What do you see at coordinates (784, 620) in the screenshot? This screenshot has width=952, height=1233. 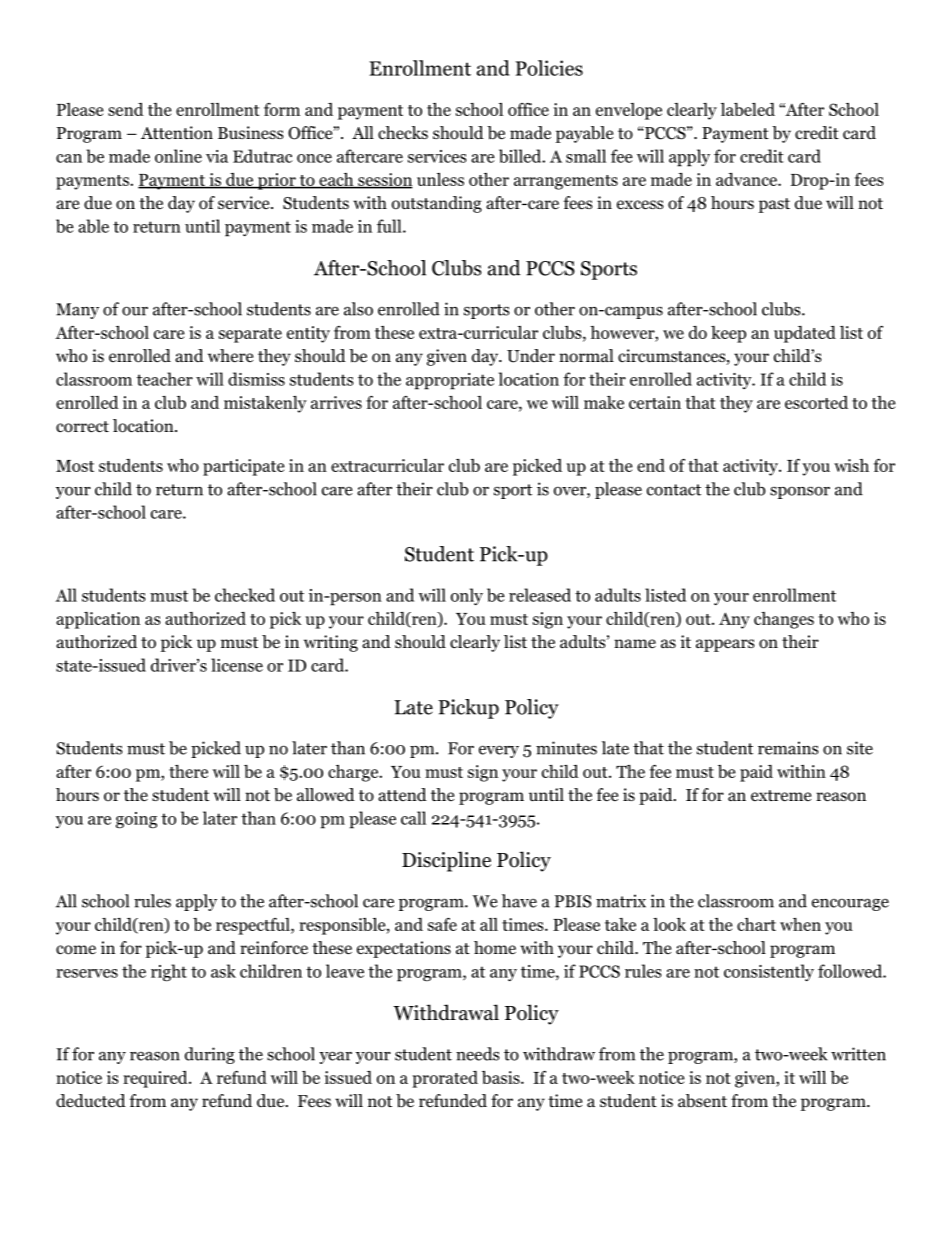 I see `changes` at bounding box center [784, 620].
